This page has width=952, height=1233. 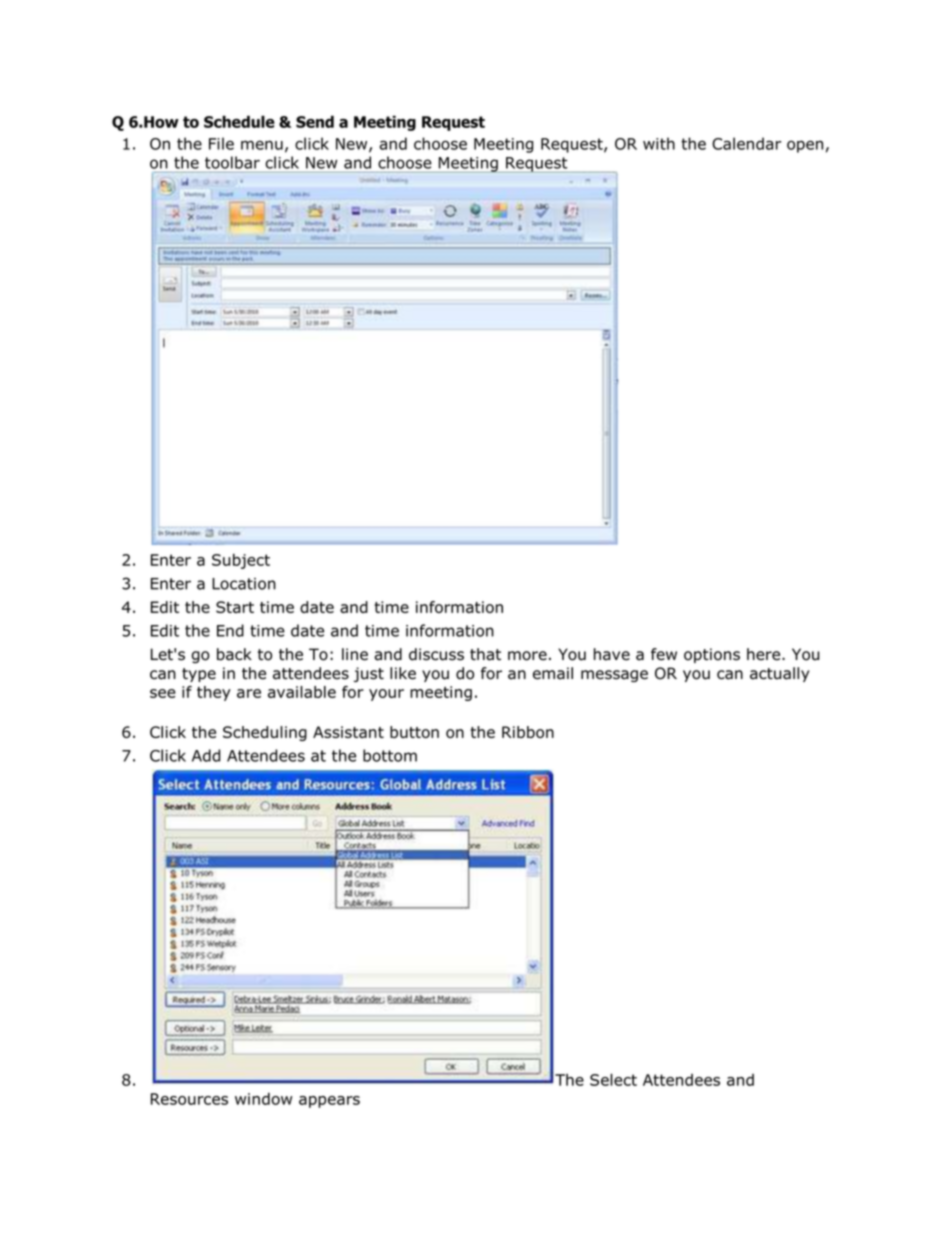 What do you see at coordinates (263, 1099) in the page?
I see `window` at bounding box center [263, 1099].
